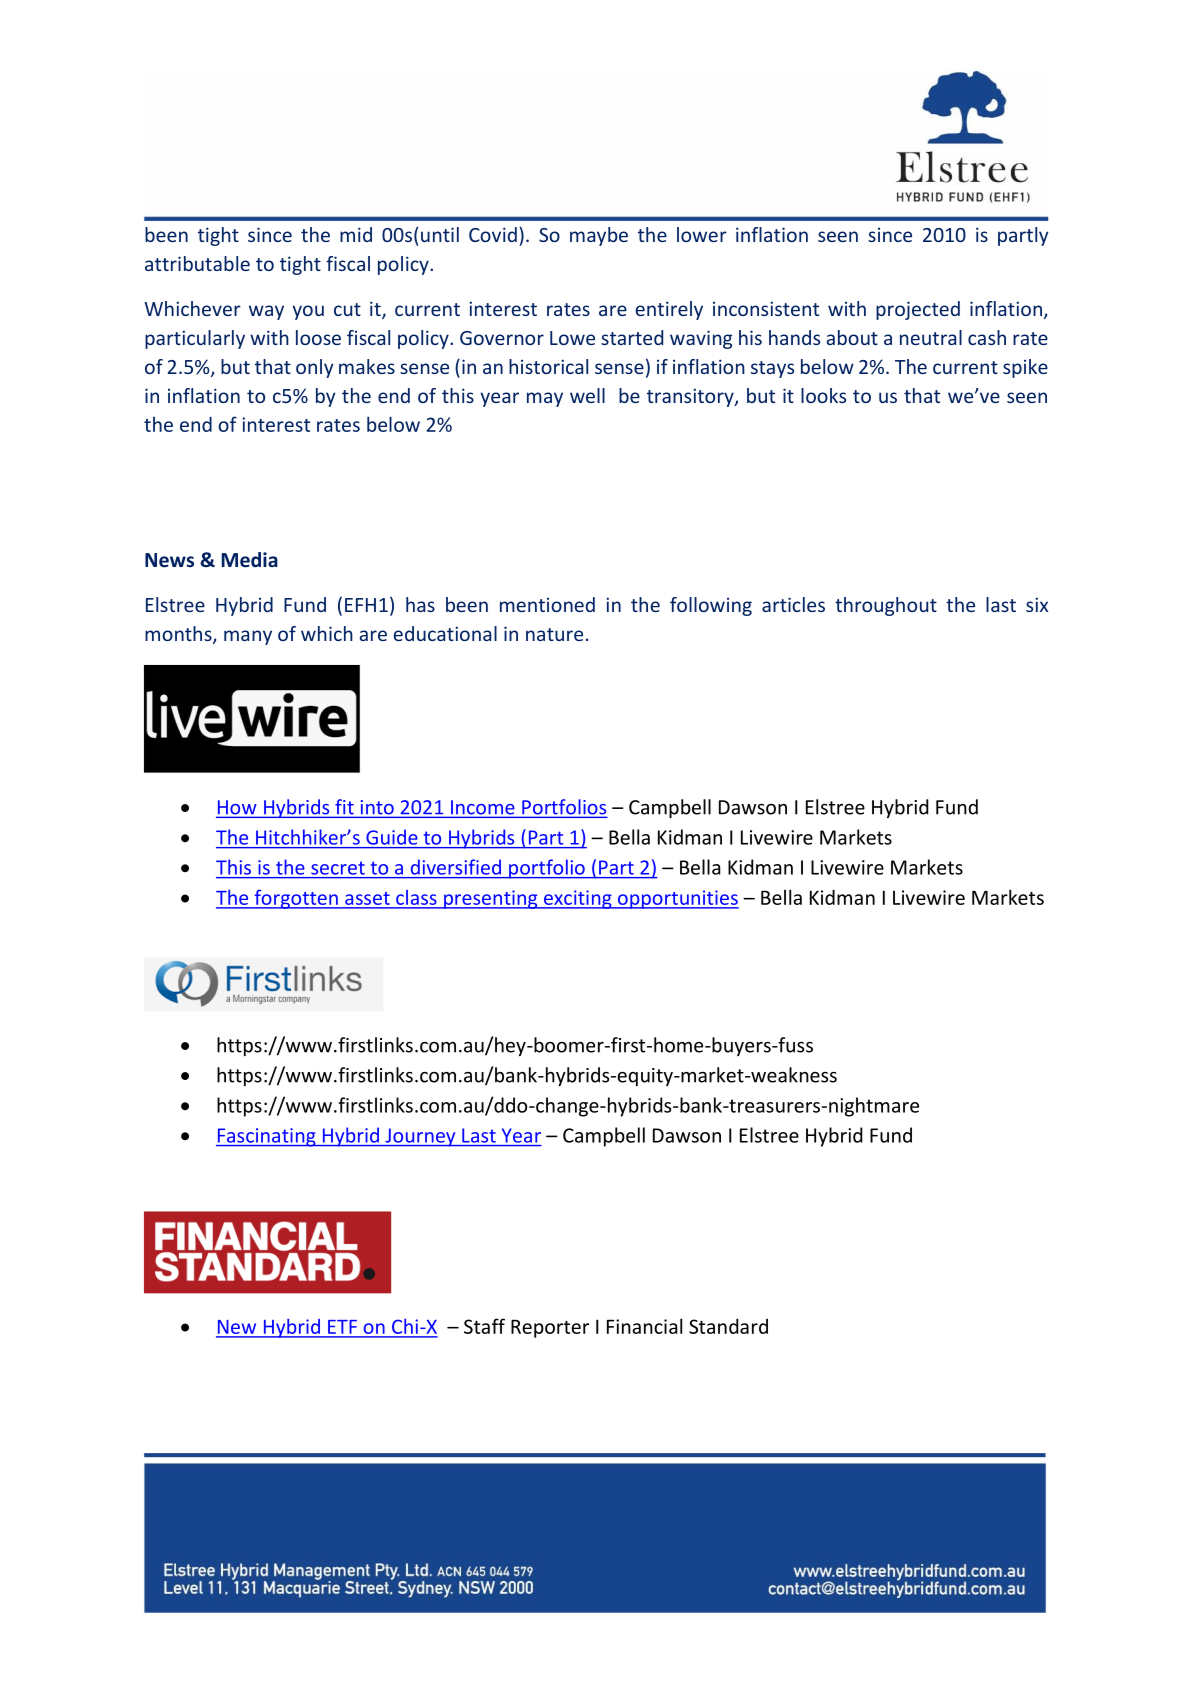 This screenshot has width=1190, height=1684. Describe the element at coordinates (886, 606) in the screenshot. I see `throughout` at that location.
